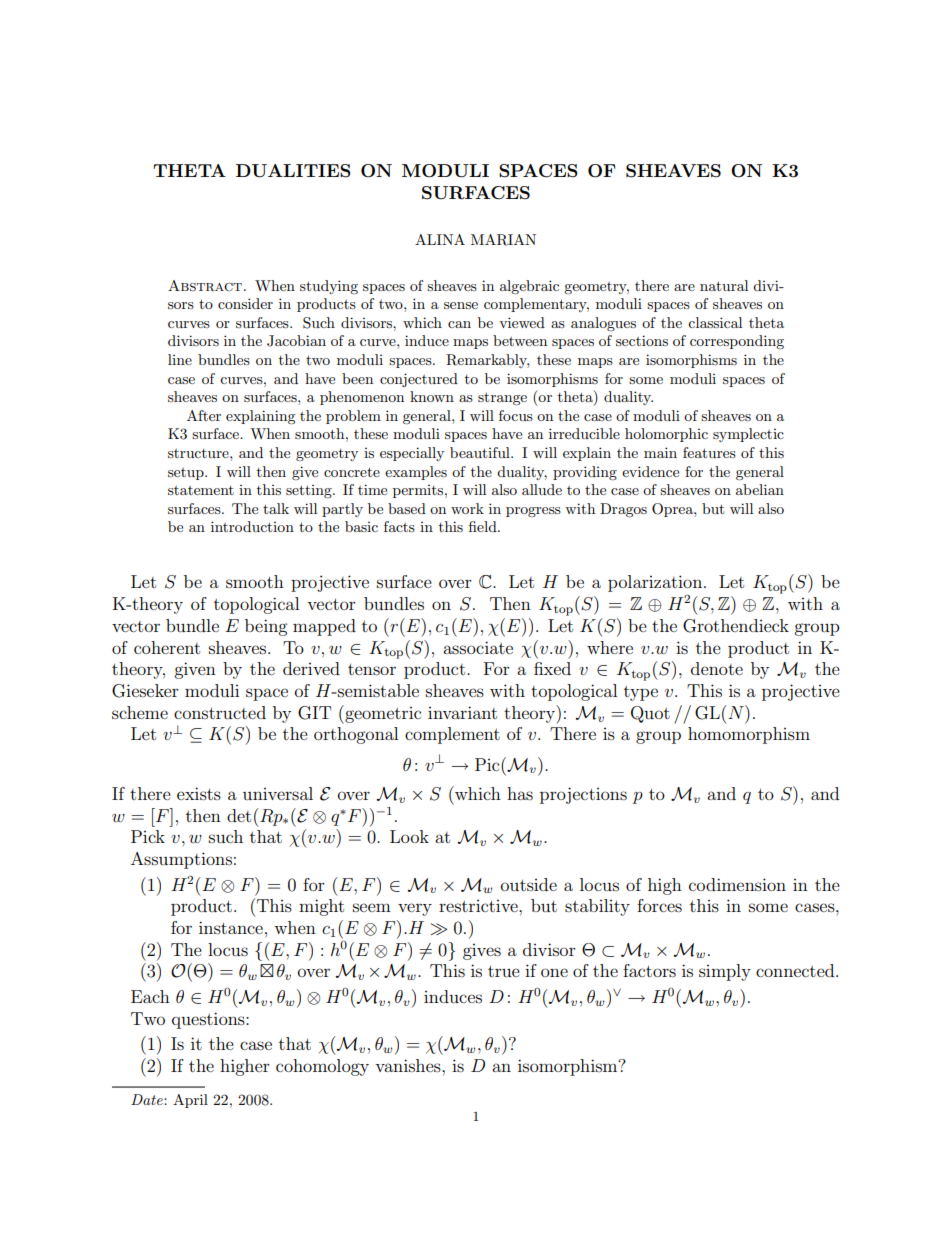 Image resolution: width=952 pixels, height=1233 pixels. Describe the element at coordinates (479, 906) in the page. I see `restrictive` at that location.
